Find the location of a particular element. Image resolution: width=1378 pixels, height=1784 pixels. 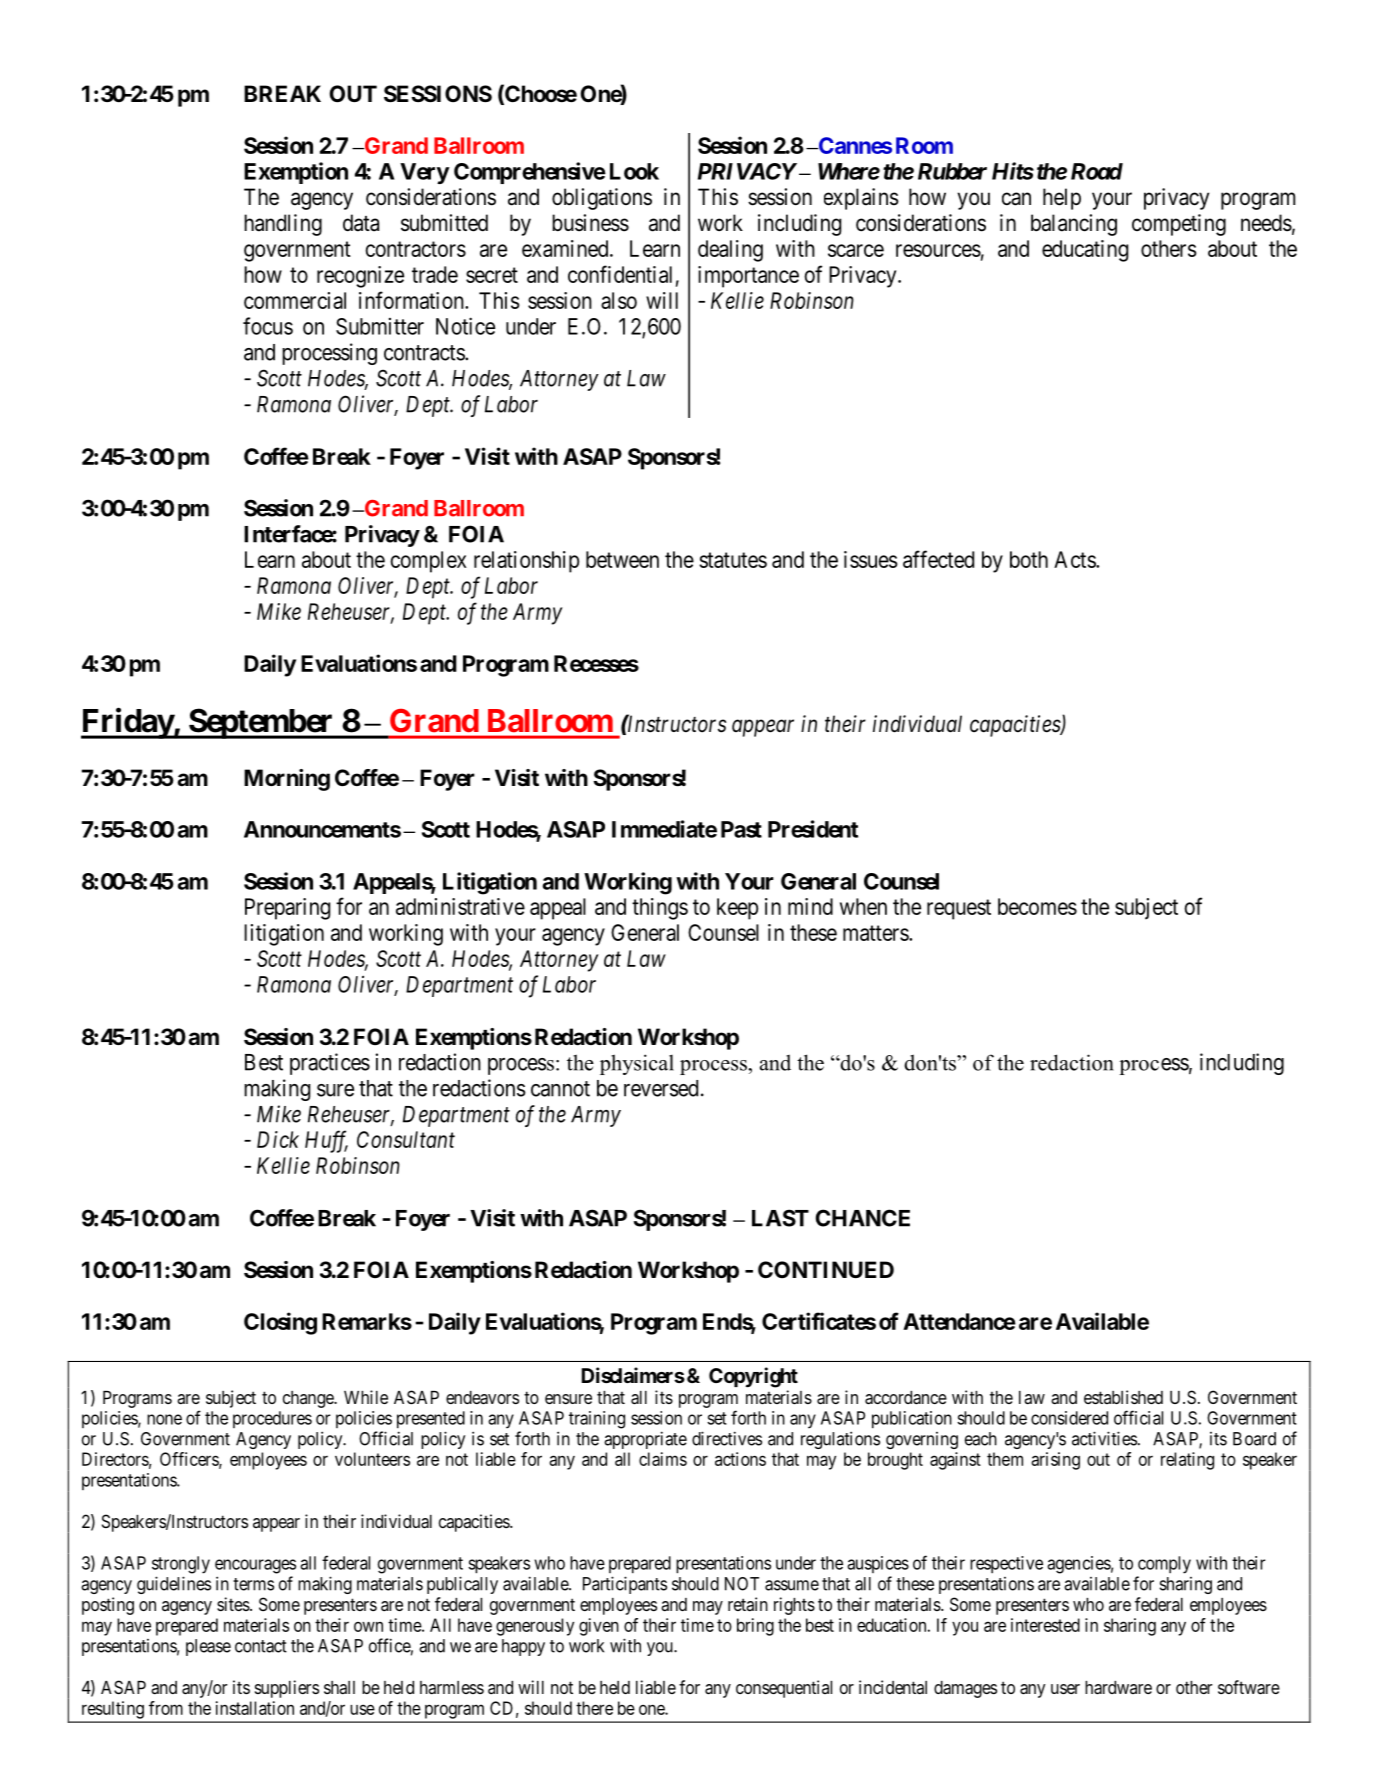

bring is located at coordinates (755, 1627).
